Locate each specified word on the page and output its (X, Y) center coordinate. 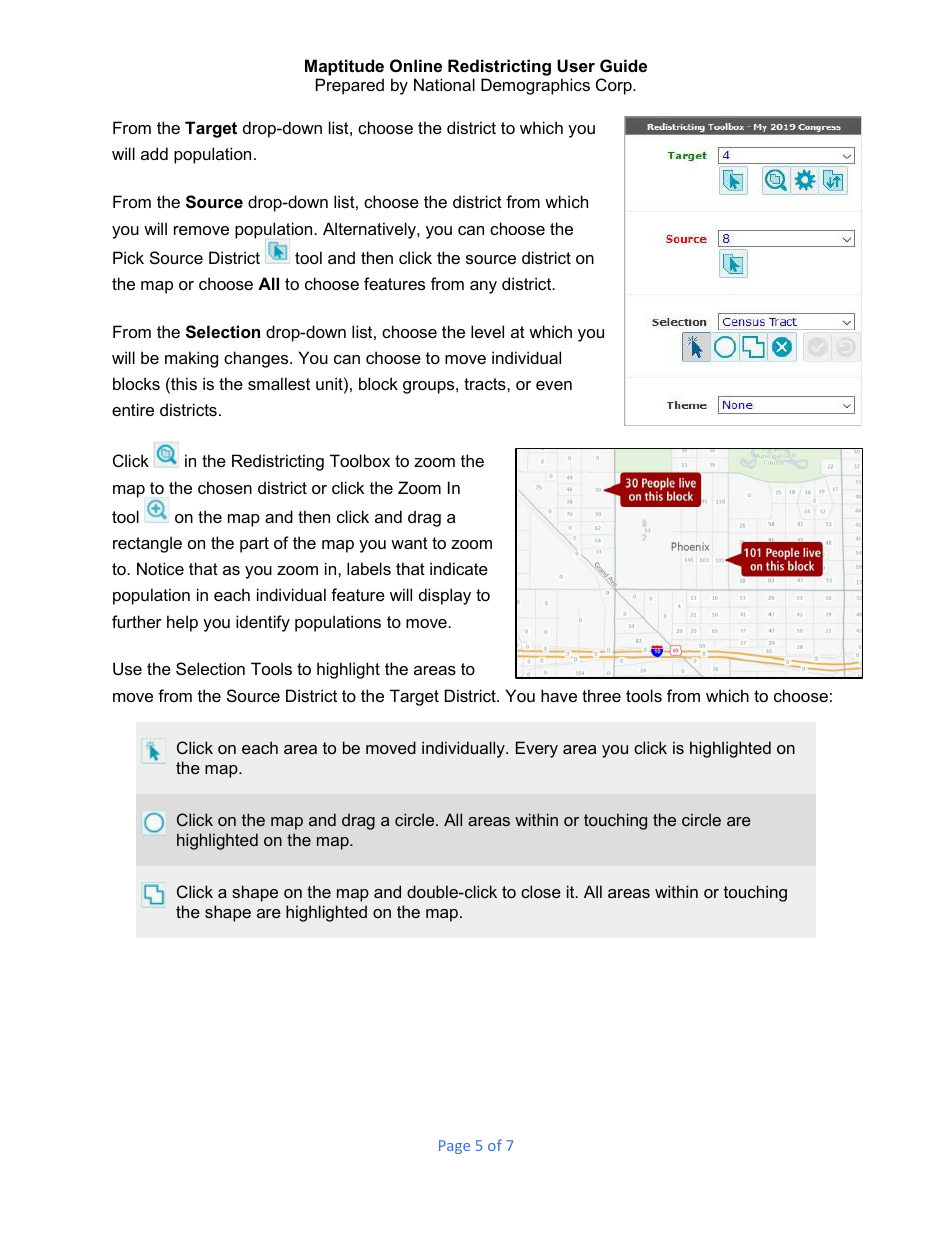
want (409, 543)
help (182, 623)
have (559, 695)
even (554, 385)
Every (537, 749)
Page (454, 1147)
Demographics (535, 86)
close (541, 891)
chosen (225, 487)
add (154, 153)
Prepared (350, 86)
